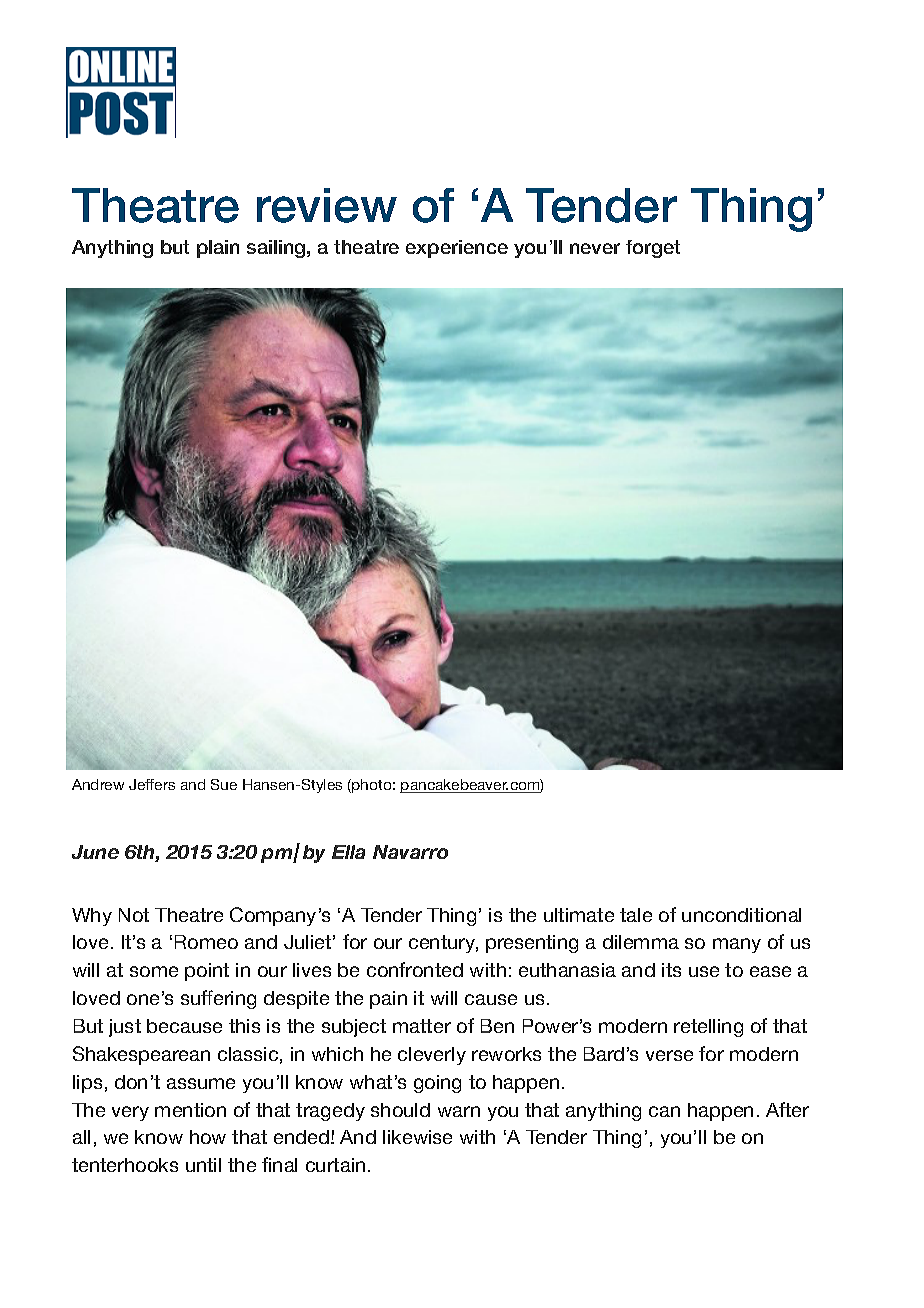 The width and height of the page is (924, 1308). What do you see at coordinates (737, 945) in the page?
I see `many` at bounding box center [737, 945].
